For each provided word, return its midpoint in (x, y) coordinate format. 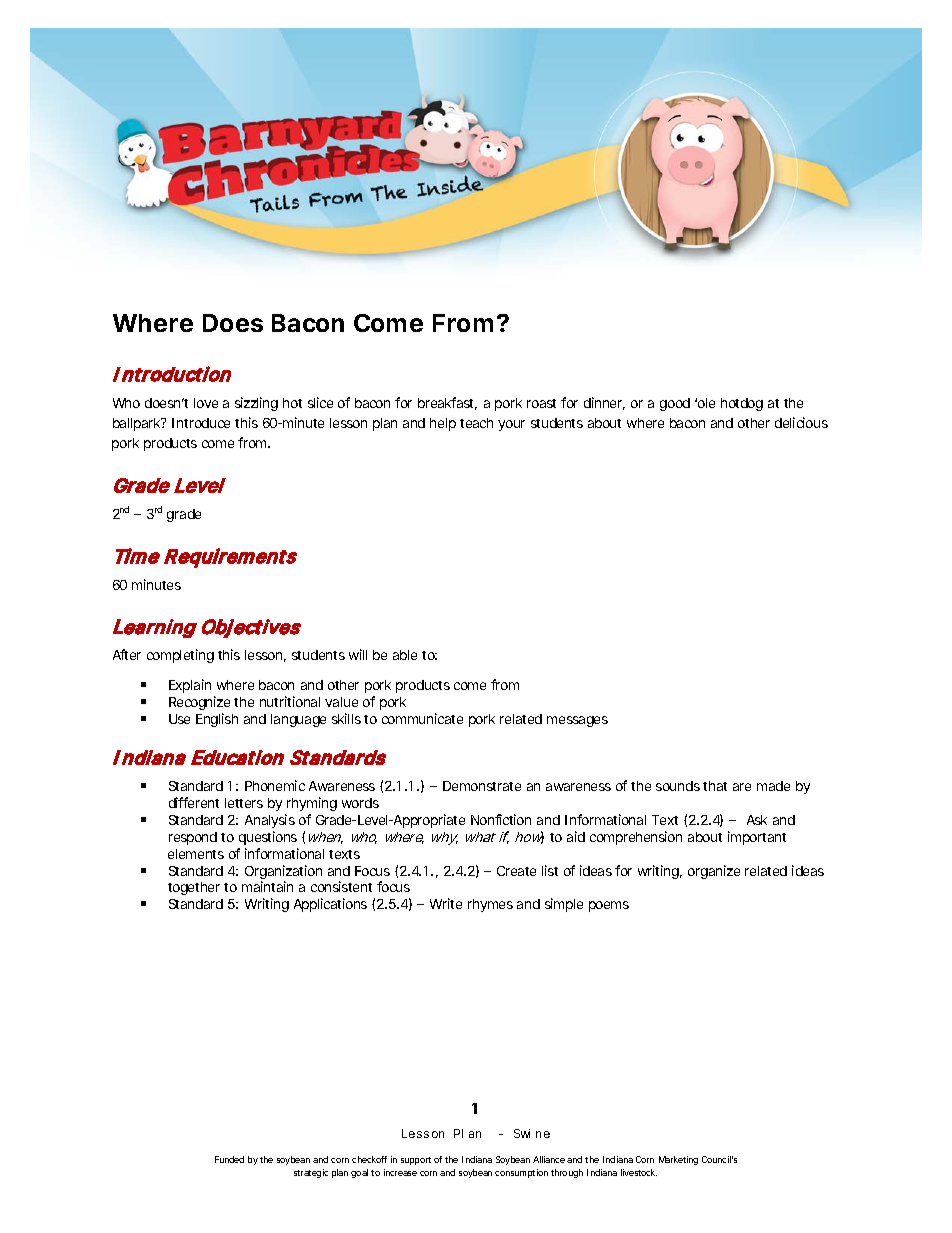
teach (476, 423)
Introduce (201, 423)
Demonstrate (482, 786)
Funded (229, 1159)
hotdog (742, 404)
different (194, 802)
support (416, 1161)
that (715, 786)
